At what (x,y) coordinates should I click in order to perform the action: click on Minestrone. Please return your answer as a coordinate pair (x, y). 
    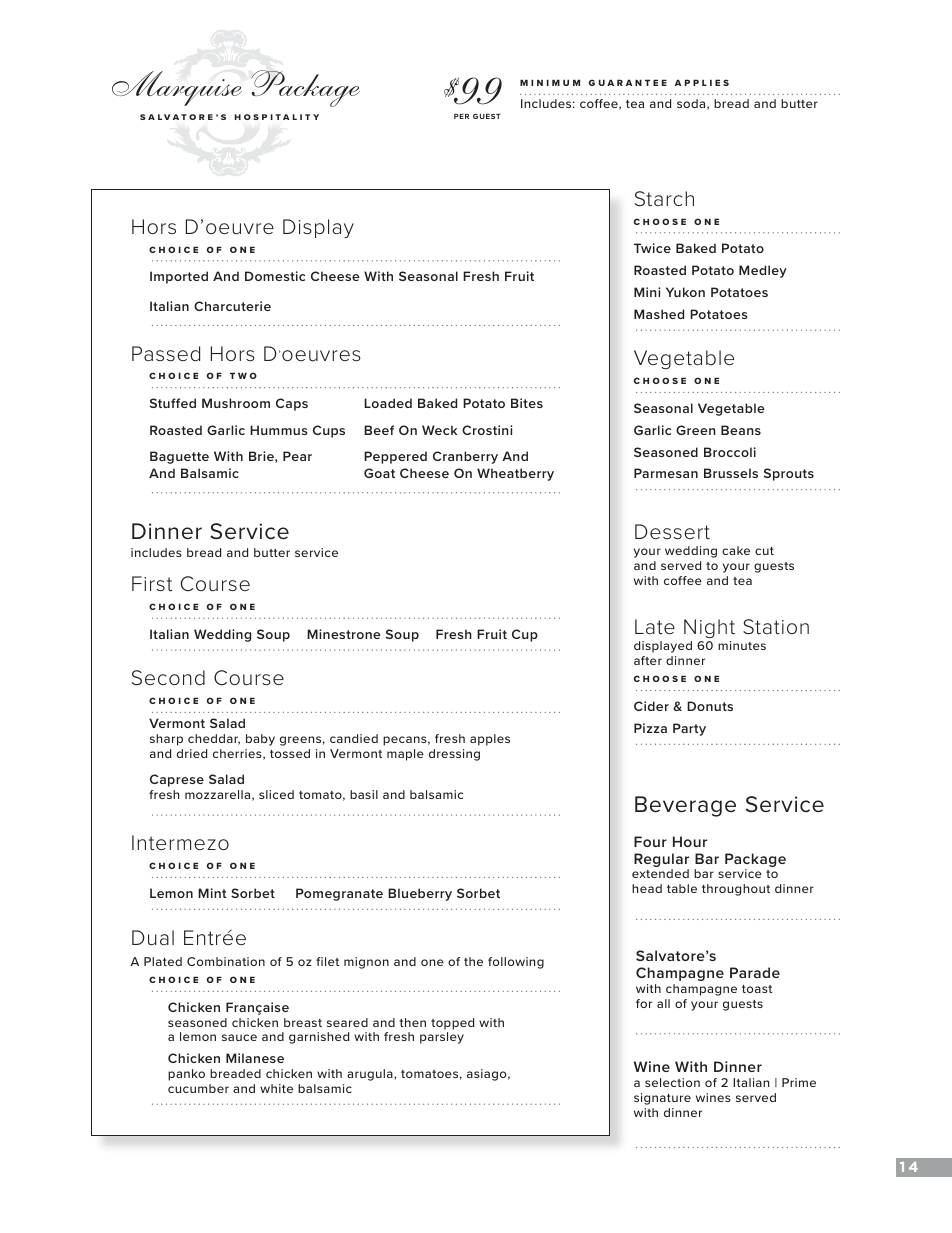
    Looking at the image, I should click on (344, 634).
